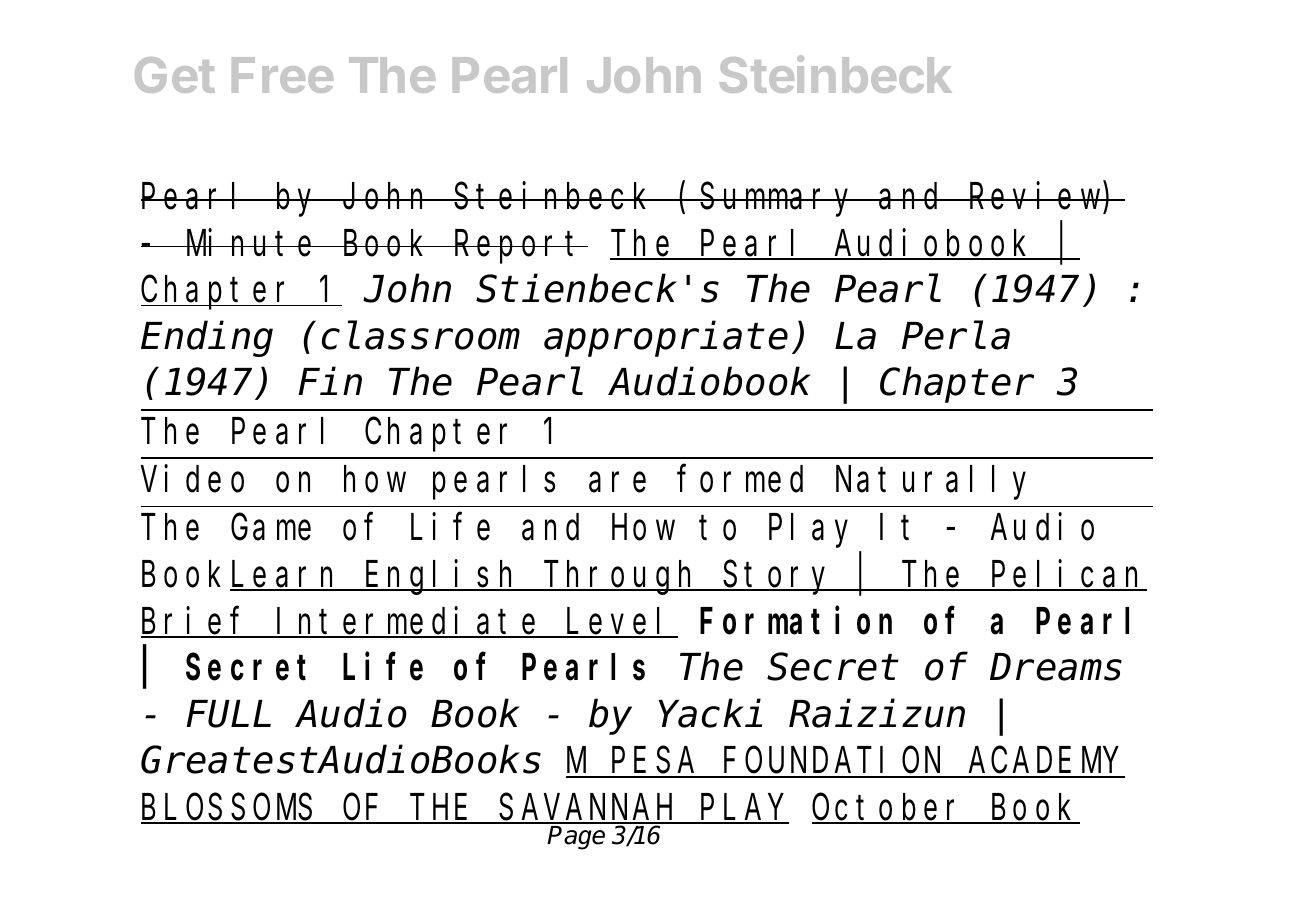 The width and height of the page is (1303, 924). Describe the element at coordinates (271, 529) in the page. I see `Game` at that location.
